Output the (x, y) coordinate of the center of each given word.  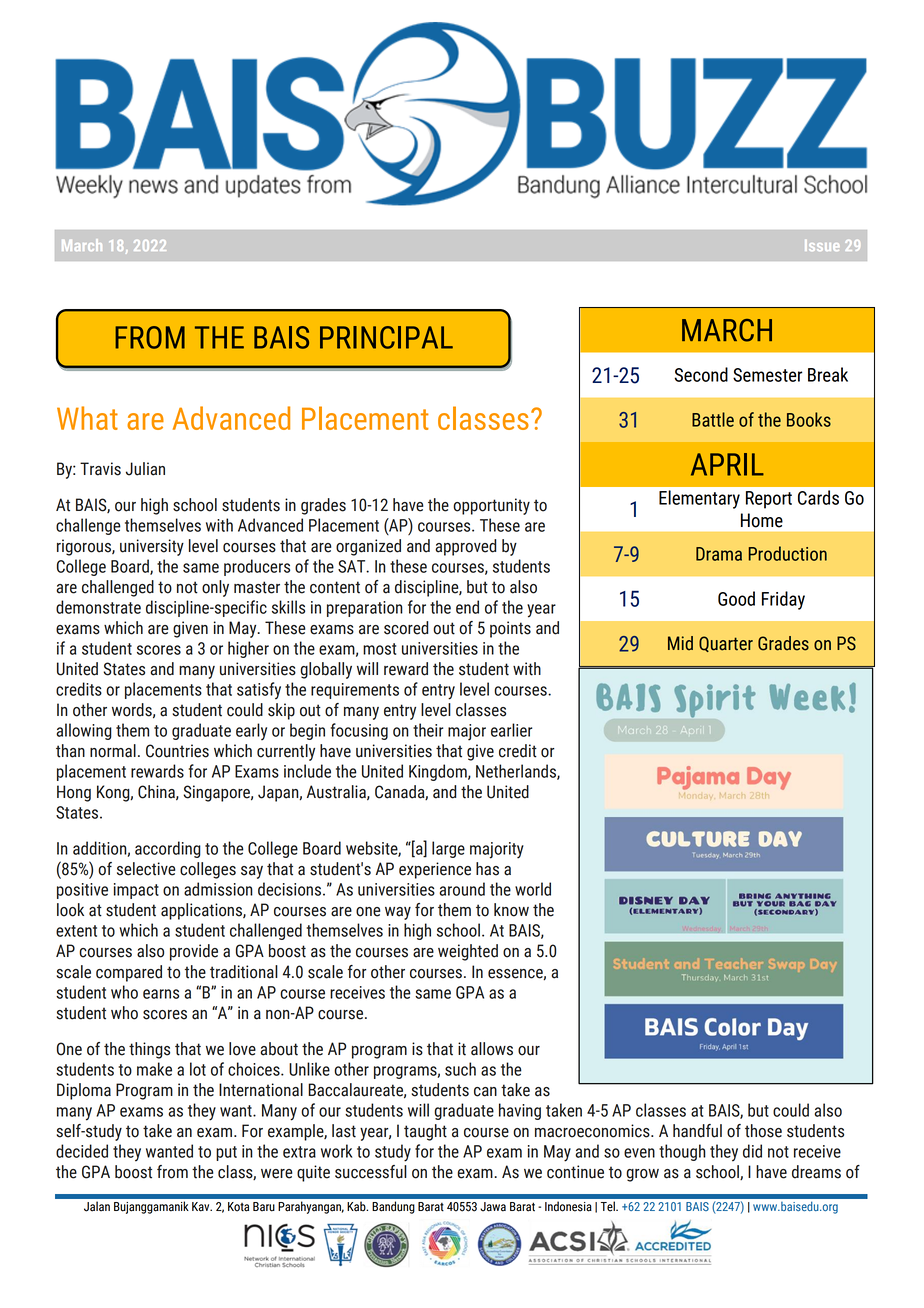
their (428, 730)
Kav (202, 1207)
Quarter (726, 644)
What (87, 418)
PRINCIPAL (386, 337)
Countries (177, 751)
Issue (822, 245)
